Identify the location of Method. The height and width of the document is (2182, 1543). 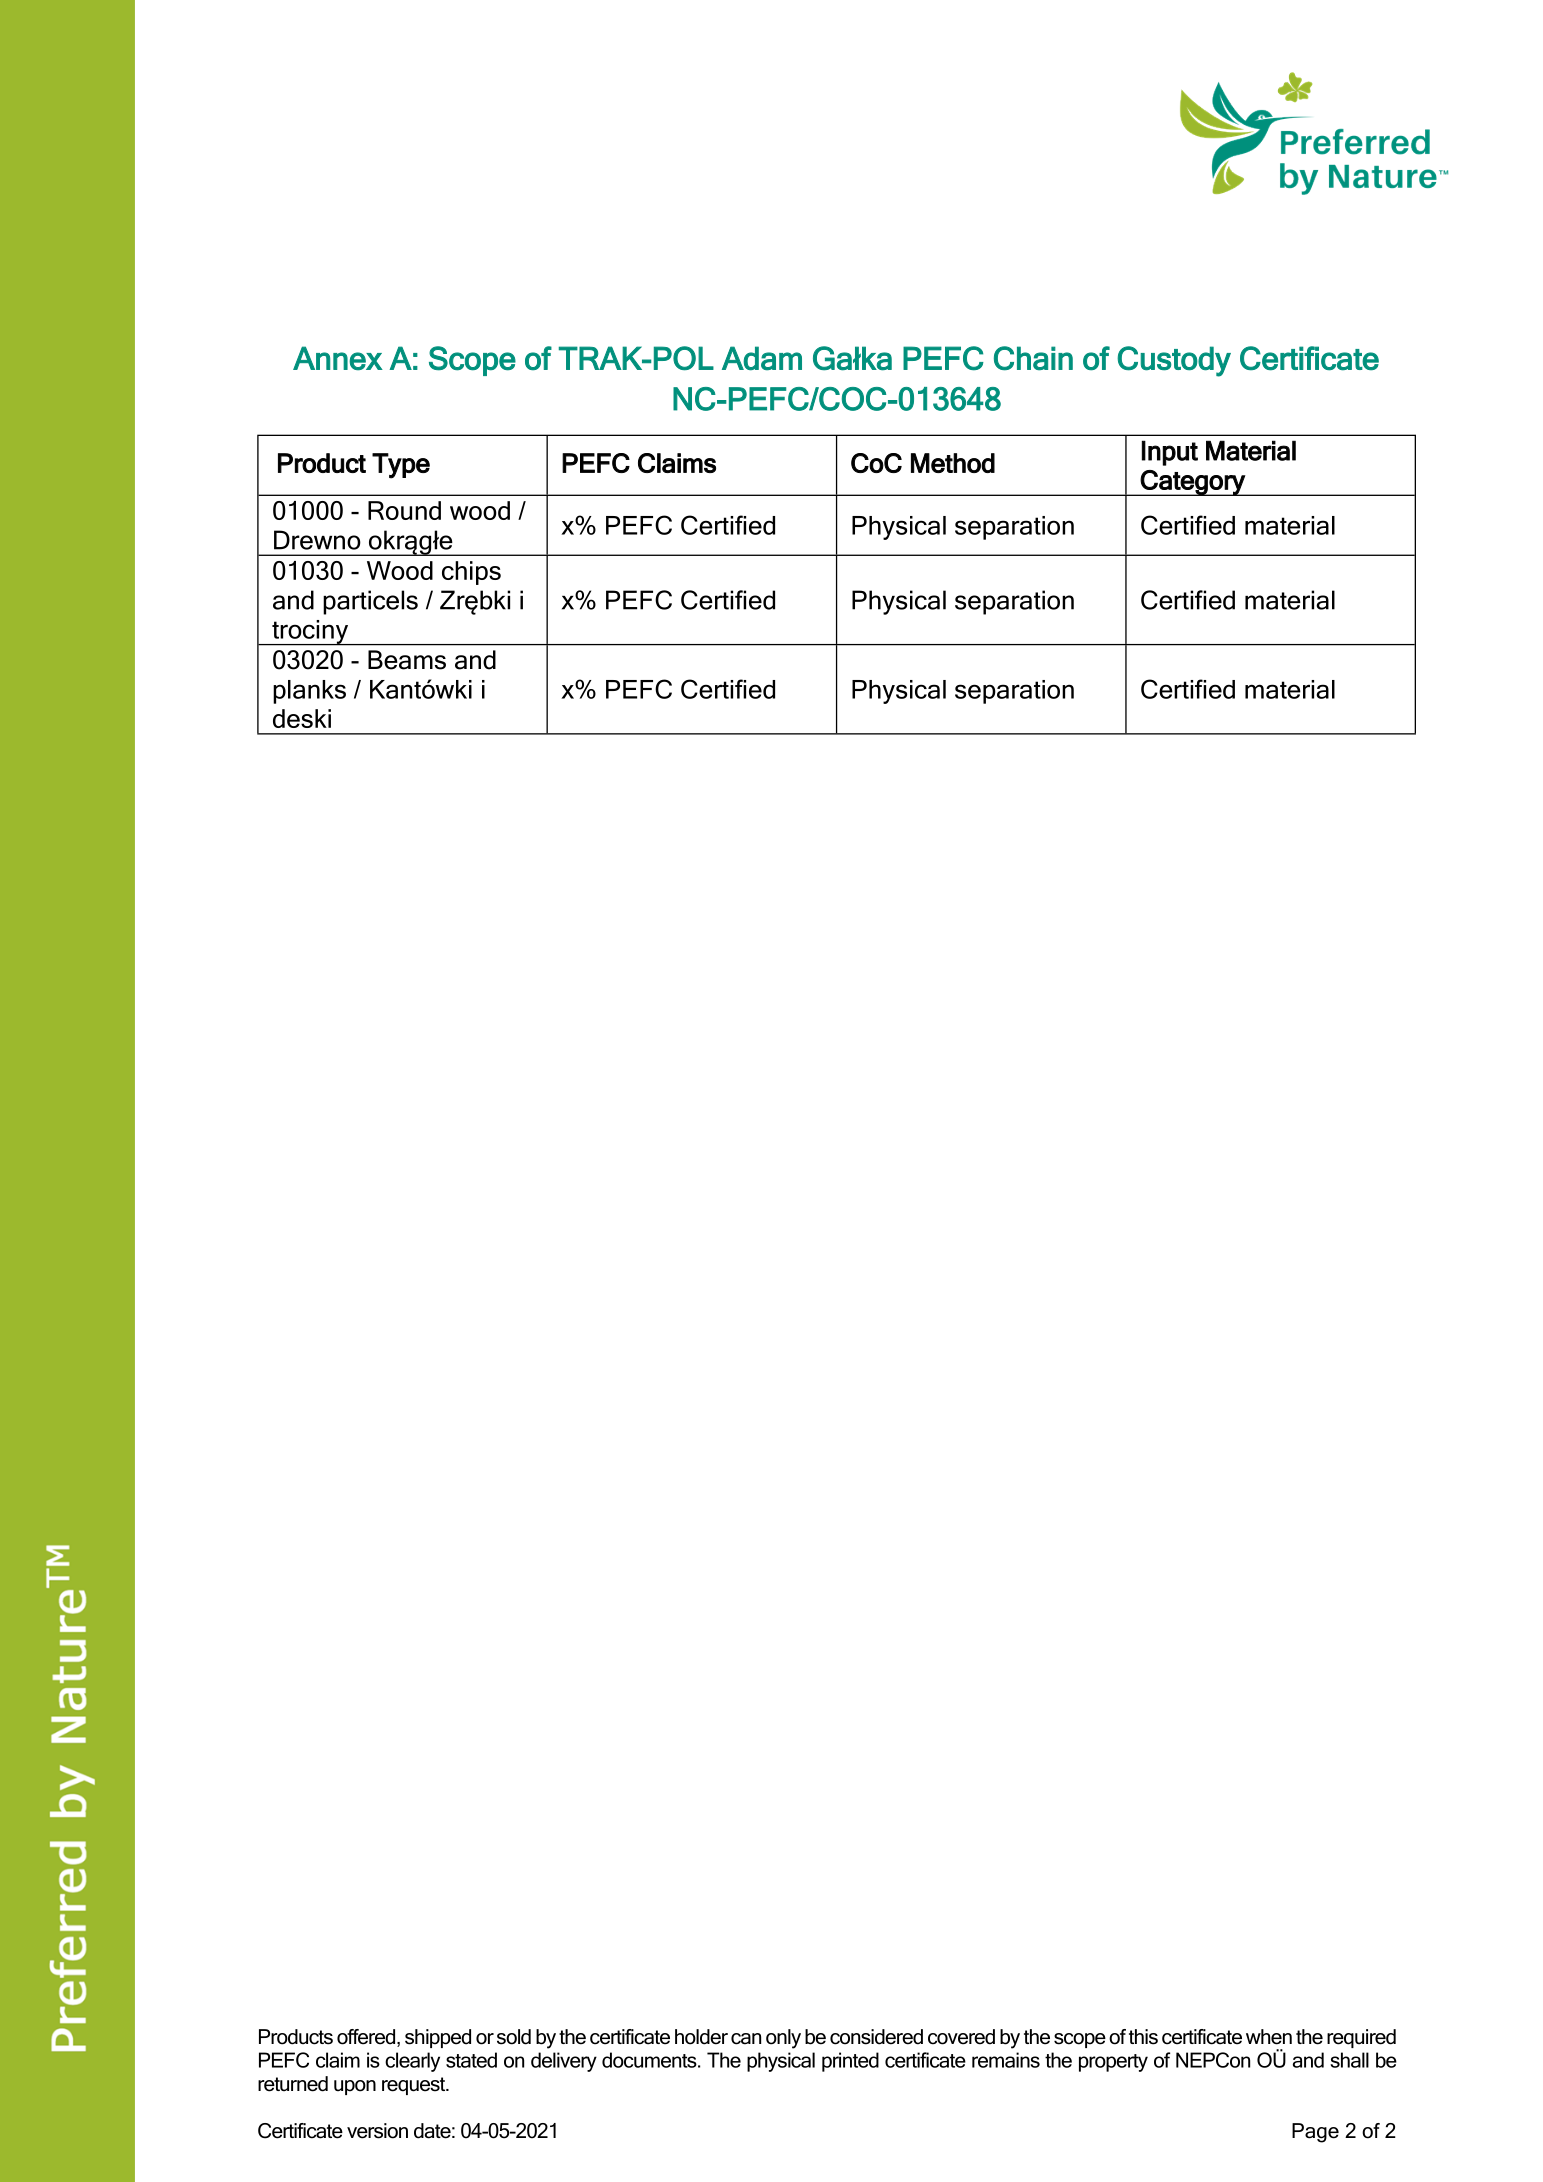
(953, 463).
